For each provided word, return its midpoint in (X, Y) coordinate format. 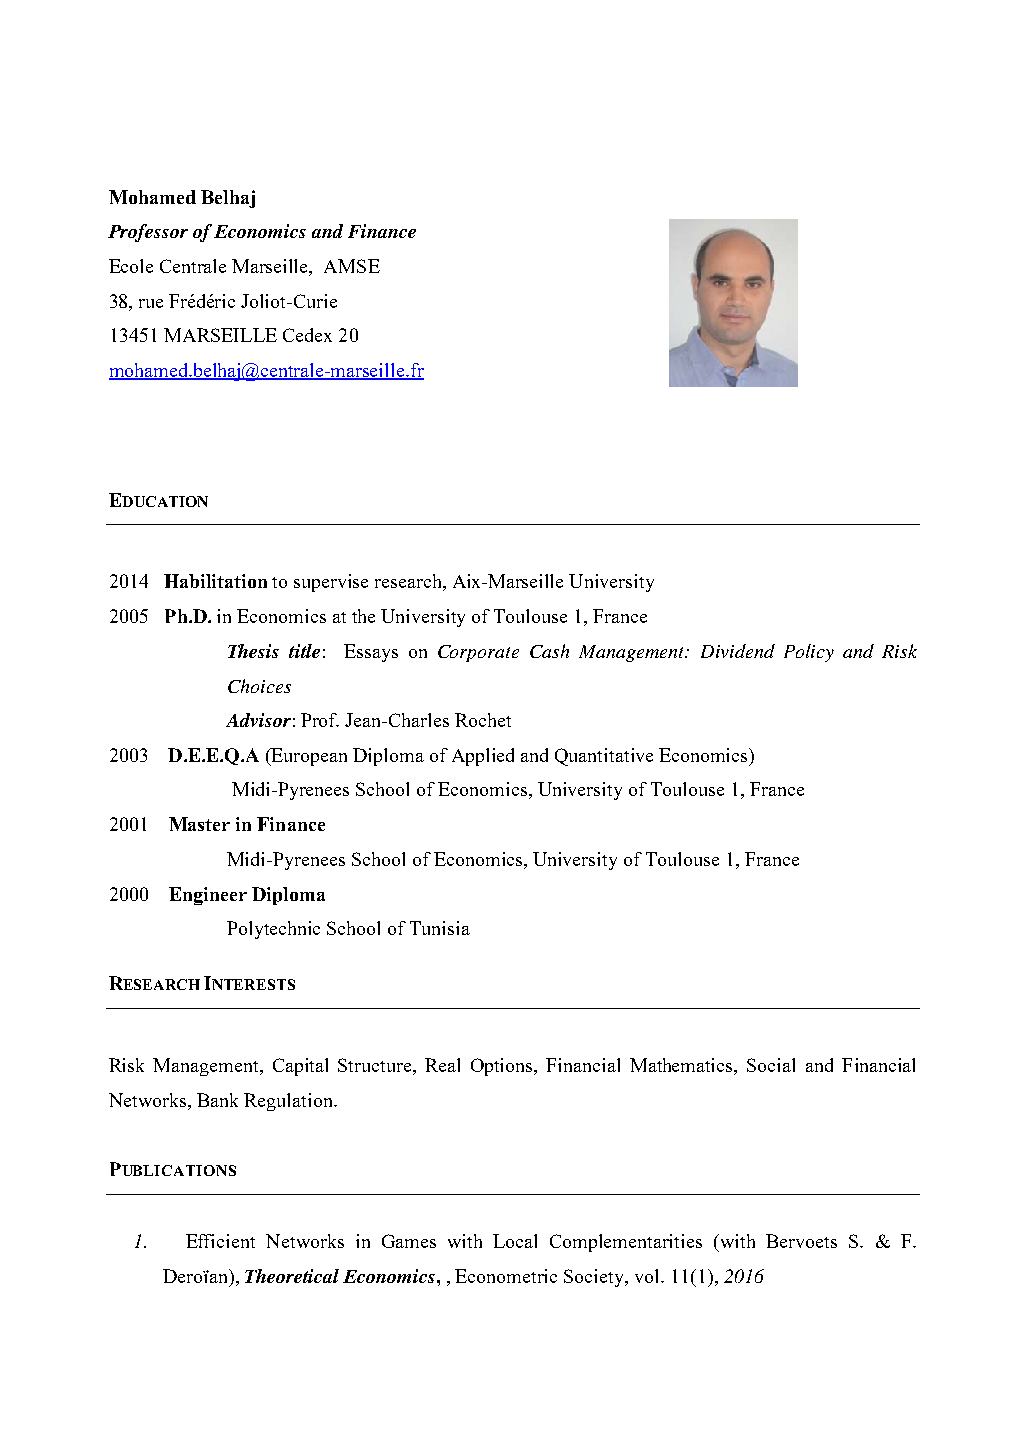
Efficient (220, 1241)
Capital (300, 1067)
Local (515, 1241)
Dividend (738, 651)
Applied (483, 757)
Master (199, 824)
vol (648, 1276)
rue (151, 303)
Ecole (131, 266)
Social (771, 1065)
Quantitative (604, 757)
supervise (331, 583)
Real (442, 1065)
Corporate (478, 653)
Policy (809, 653)
